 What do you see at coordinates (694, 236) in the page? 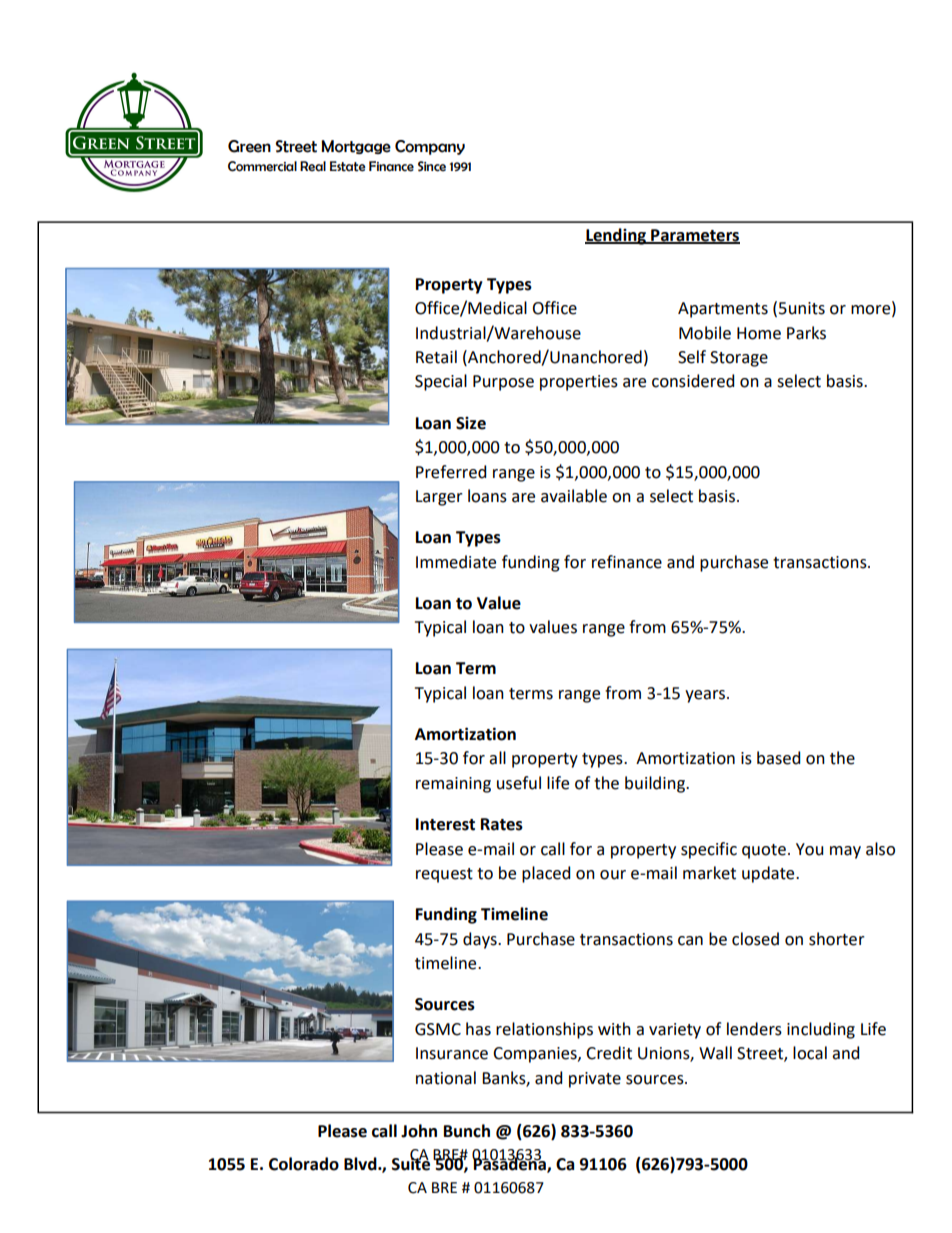
I see `Parameters` at bounding box center [694, 236].
